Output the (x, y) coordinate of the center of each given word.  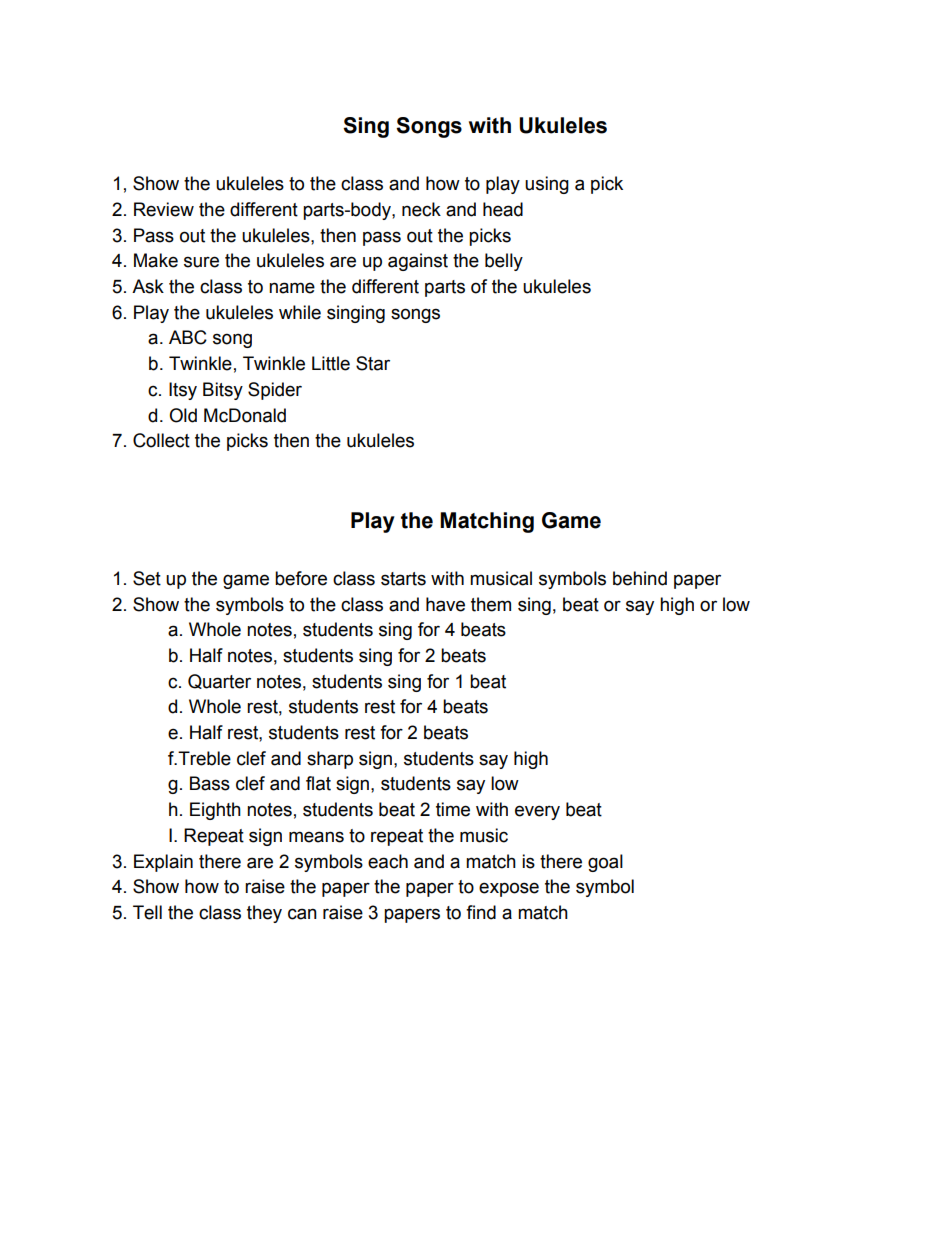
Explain (163, 863)
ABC (188, 337)
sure (201, 262)
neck (421, 209)
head (503, 209)
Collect (161, 440)
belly (504, 262)
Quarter (219, 681)
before (301, 578)
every (537, 812)
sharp (330, 760)
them (491, 604)
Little (331, 363)
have (445, 604)
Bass (210, 783)
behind (640, 578)
